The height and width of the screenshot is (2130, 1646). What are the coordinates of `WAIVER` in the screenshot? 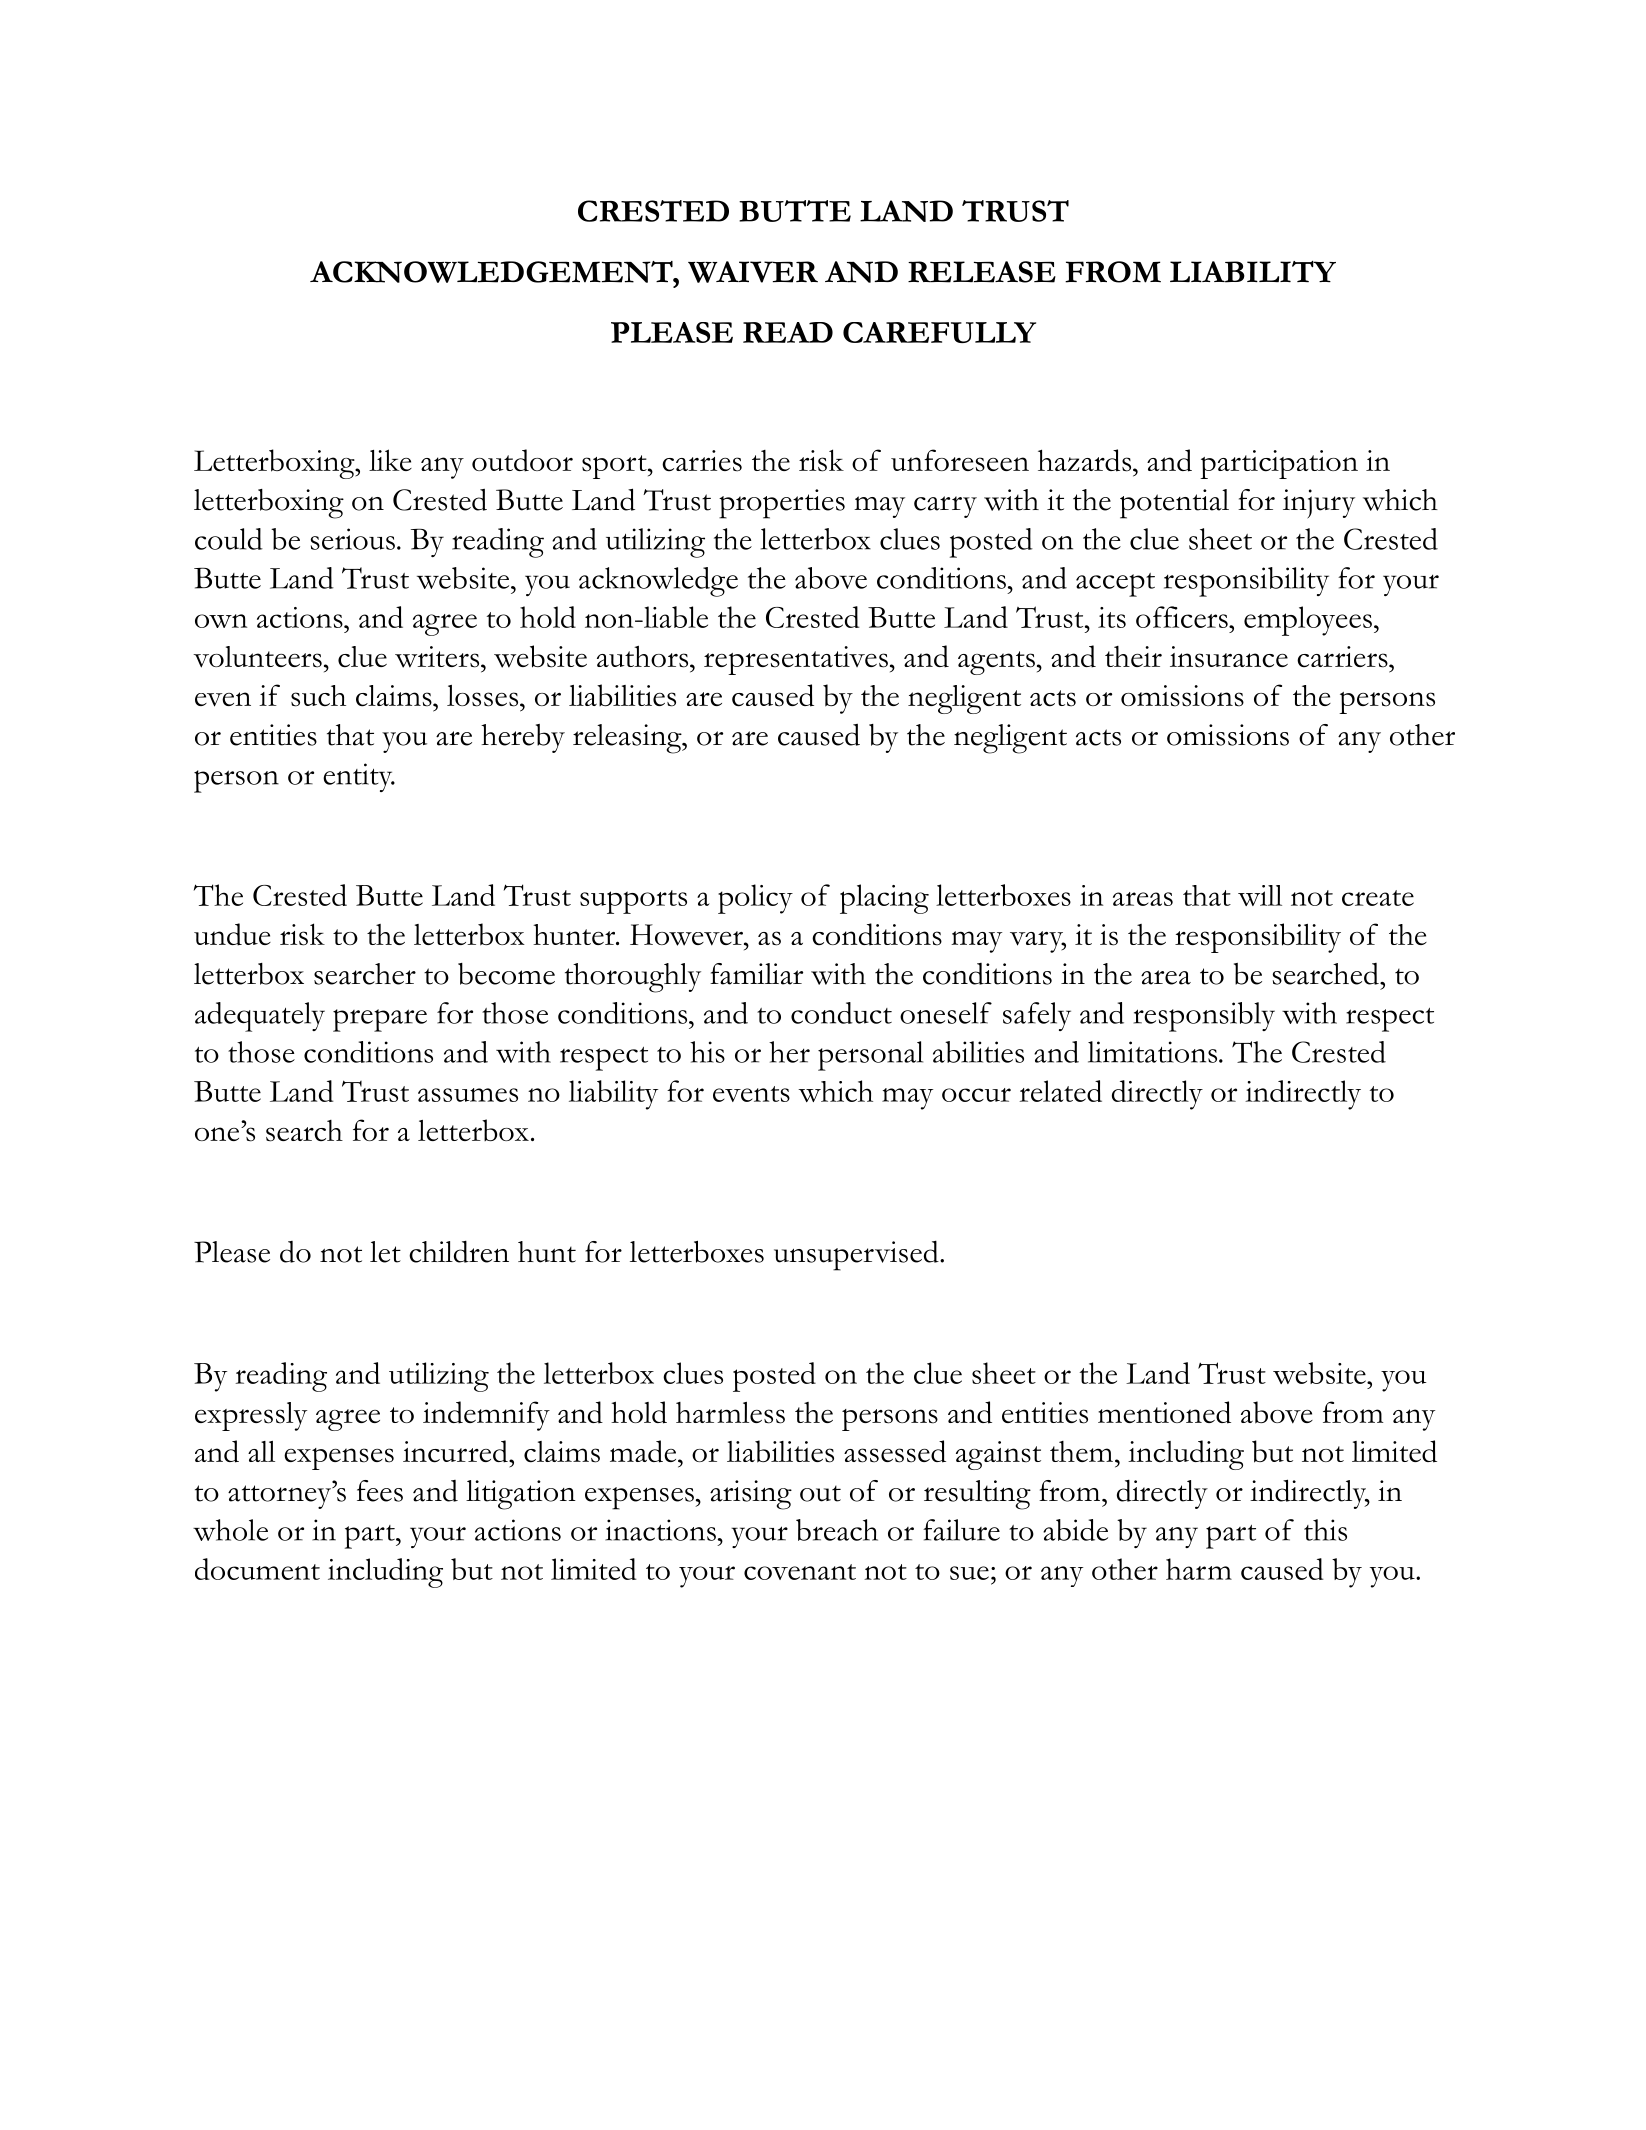 It's located at (753, 272).
